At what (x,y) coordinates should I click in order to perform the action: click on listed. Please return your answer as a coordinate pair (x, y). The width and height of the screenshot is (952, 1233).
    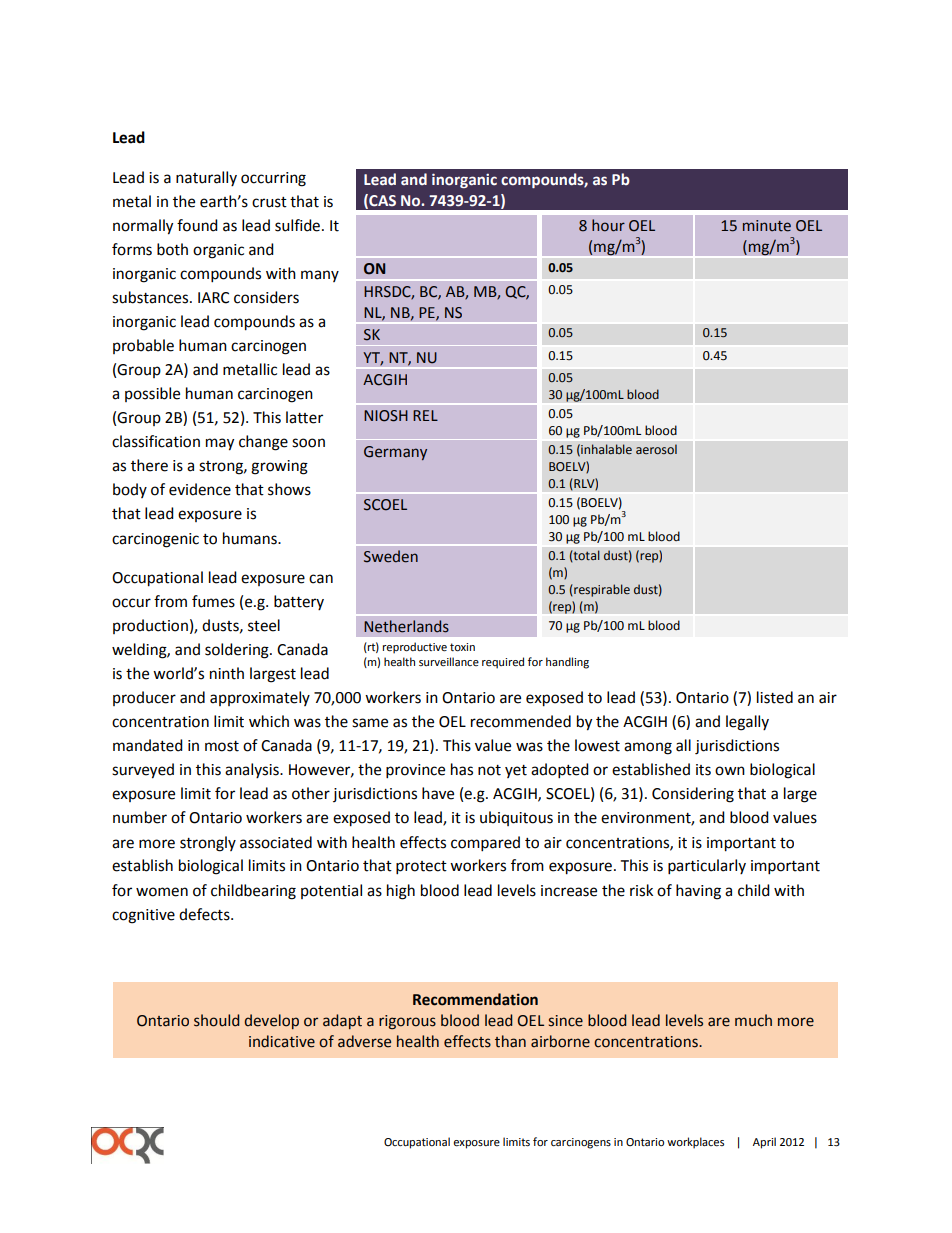
    Looking at the image, I should click on (775, 697).
